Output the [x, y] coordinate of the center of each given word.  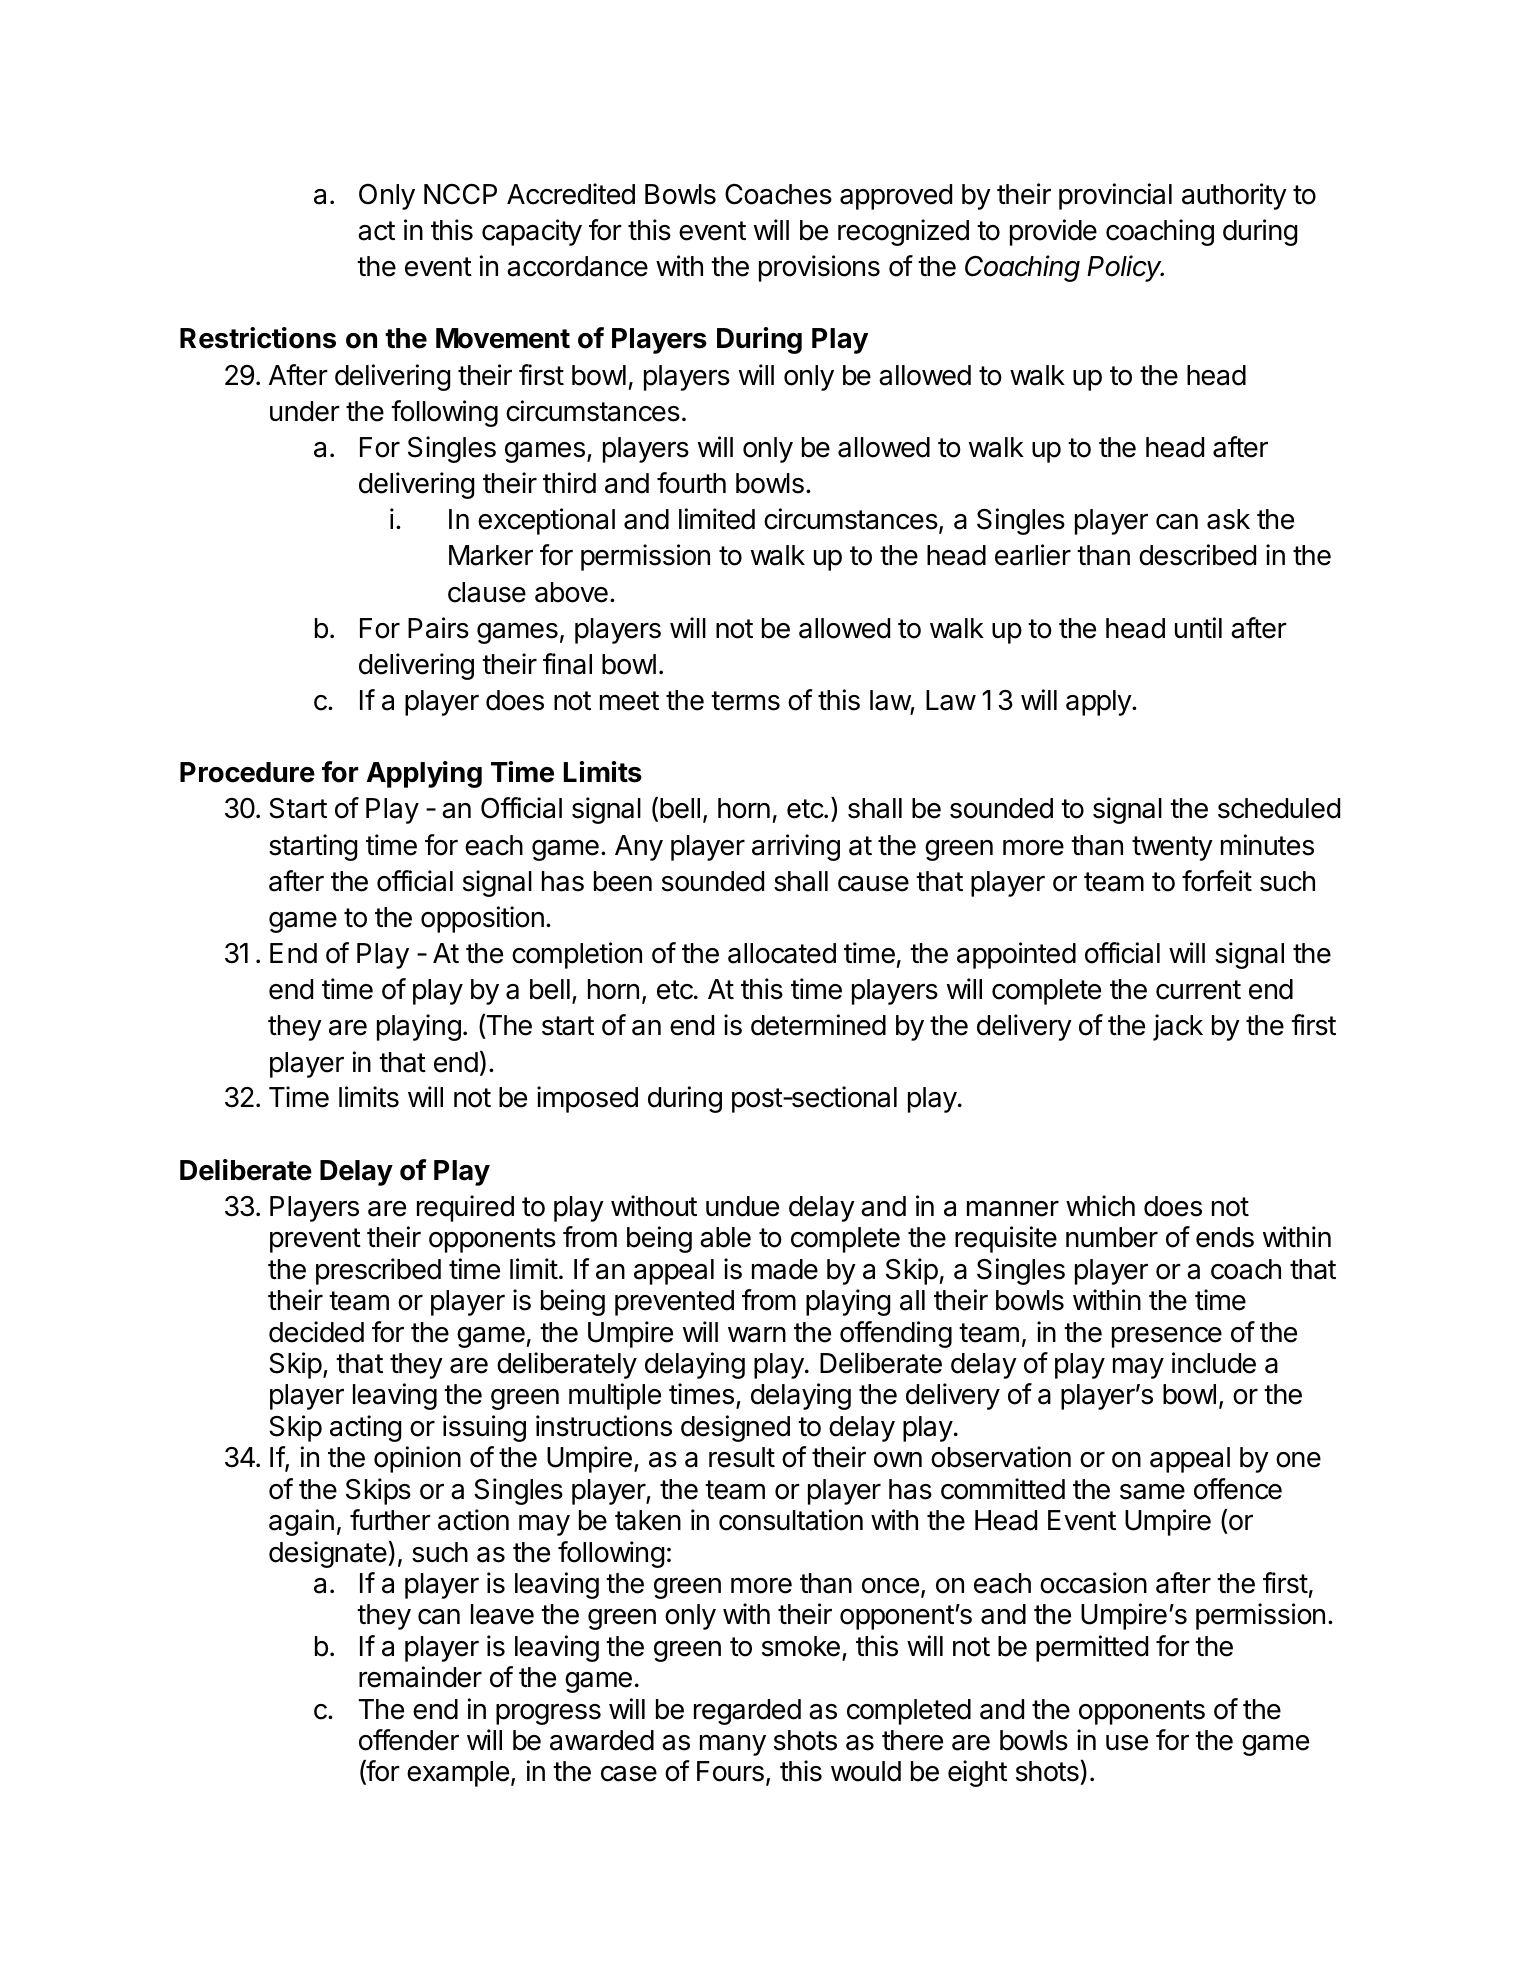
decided [316, 1332]
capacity [532, 232]
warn [757, 1335]
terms [745, 701]
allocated [782, 953]
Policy [1125, 268]
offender [409, 1740]
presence [1167, 1337]
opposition [482, 919]
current [1198, 990]
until [1198, 627]
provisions [819, 268]
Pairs [438, 628]
